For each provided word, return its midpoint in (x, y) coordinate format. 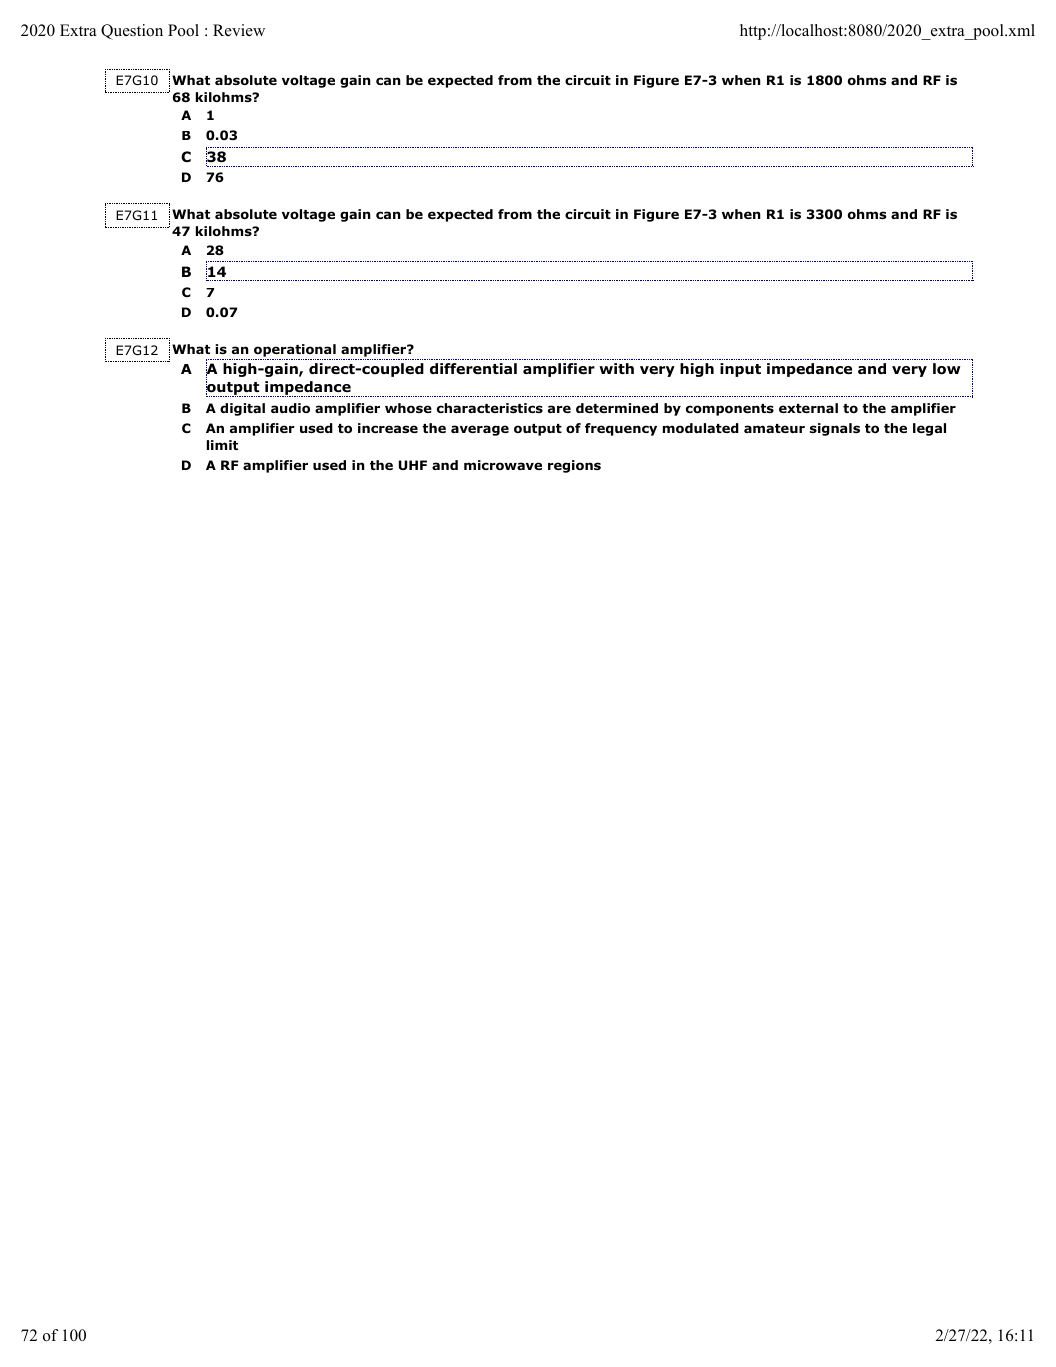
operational (295, 350)
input (740, 370)
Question (132, 32)
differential (473, 368)
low (947, 369)
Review (239, 30)
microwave (503, 465)
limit (222, 445)
